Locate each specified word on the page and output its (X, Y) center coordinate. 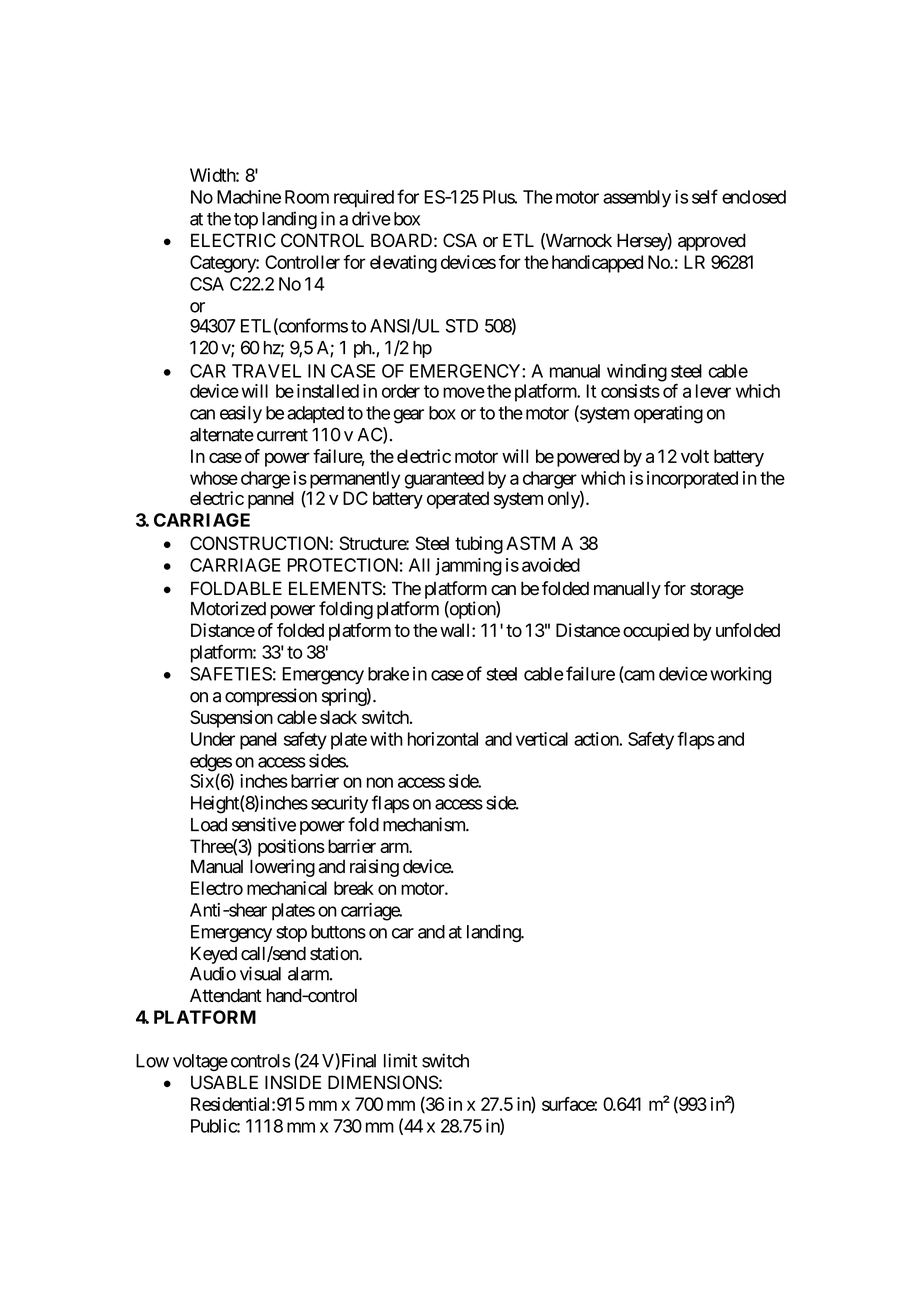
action (597, 739)
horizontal (443, 739)
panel (258, 741)
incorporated (692, 480)
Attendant (226, 995)
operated (458, 500)
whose (214, 478)
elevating (403, 264)
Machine (249, 197)
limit (400, 1060)
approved (712, 242)
